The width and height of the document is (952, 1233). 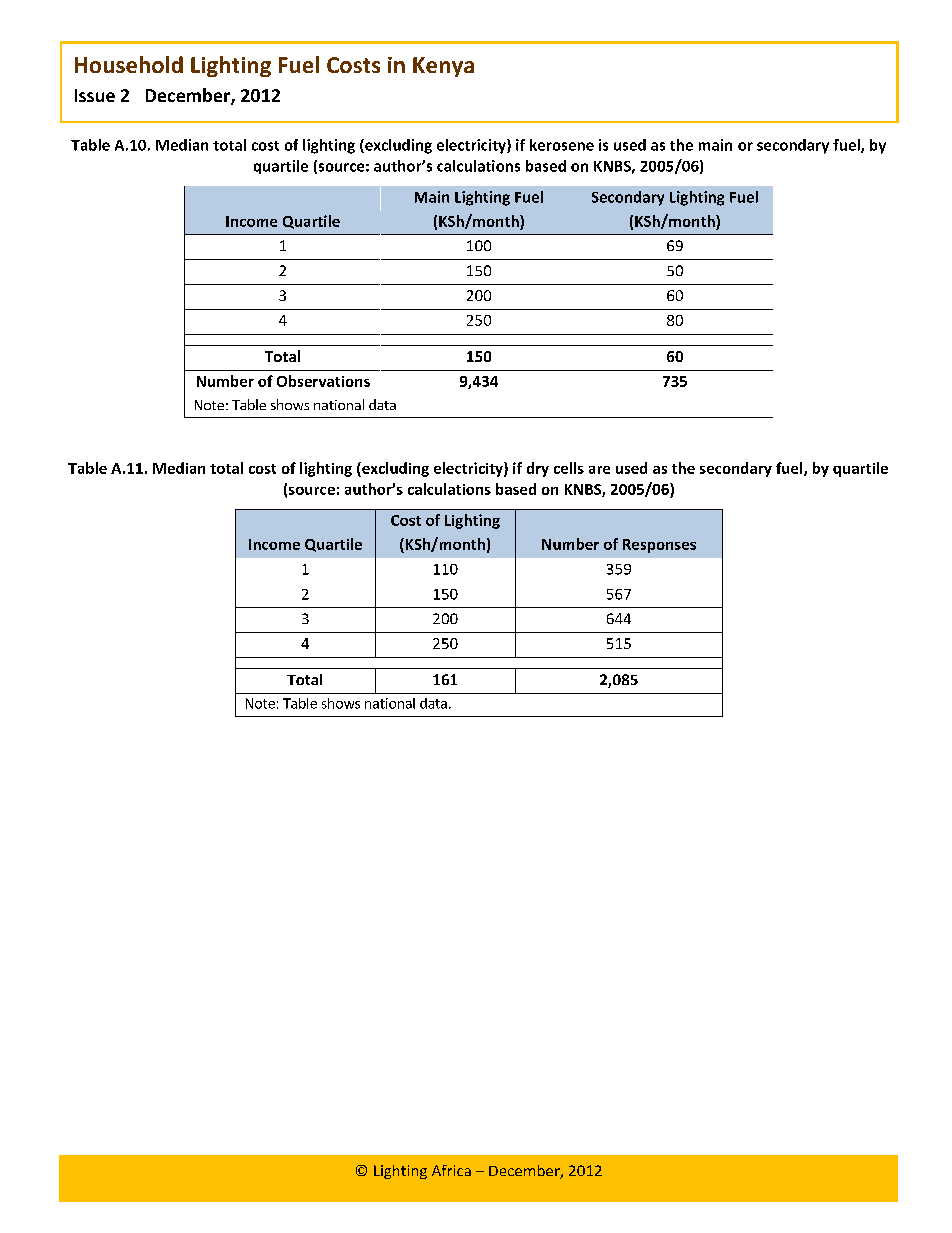 What do you see at coordinates (599, 470) in the document?
I see `are` at bounding box center [599, 470].
